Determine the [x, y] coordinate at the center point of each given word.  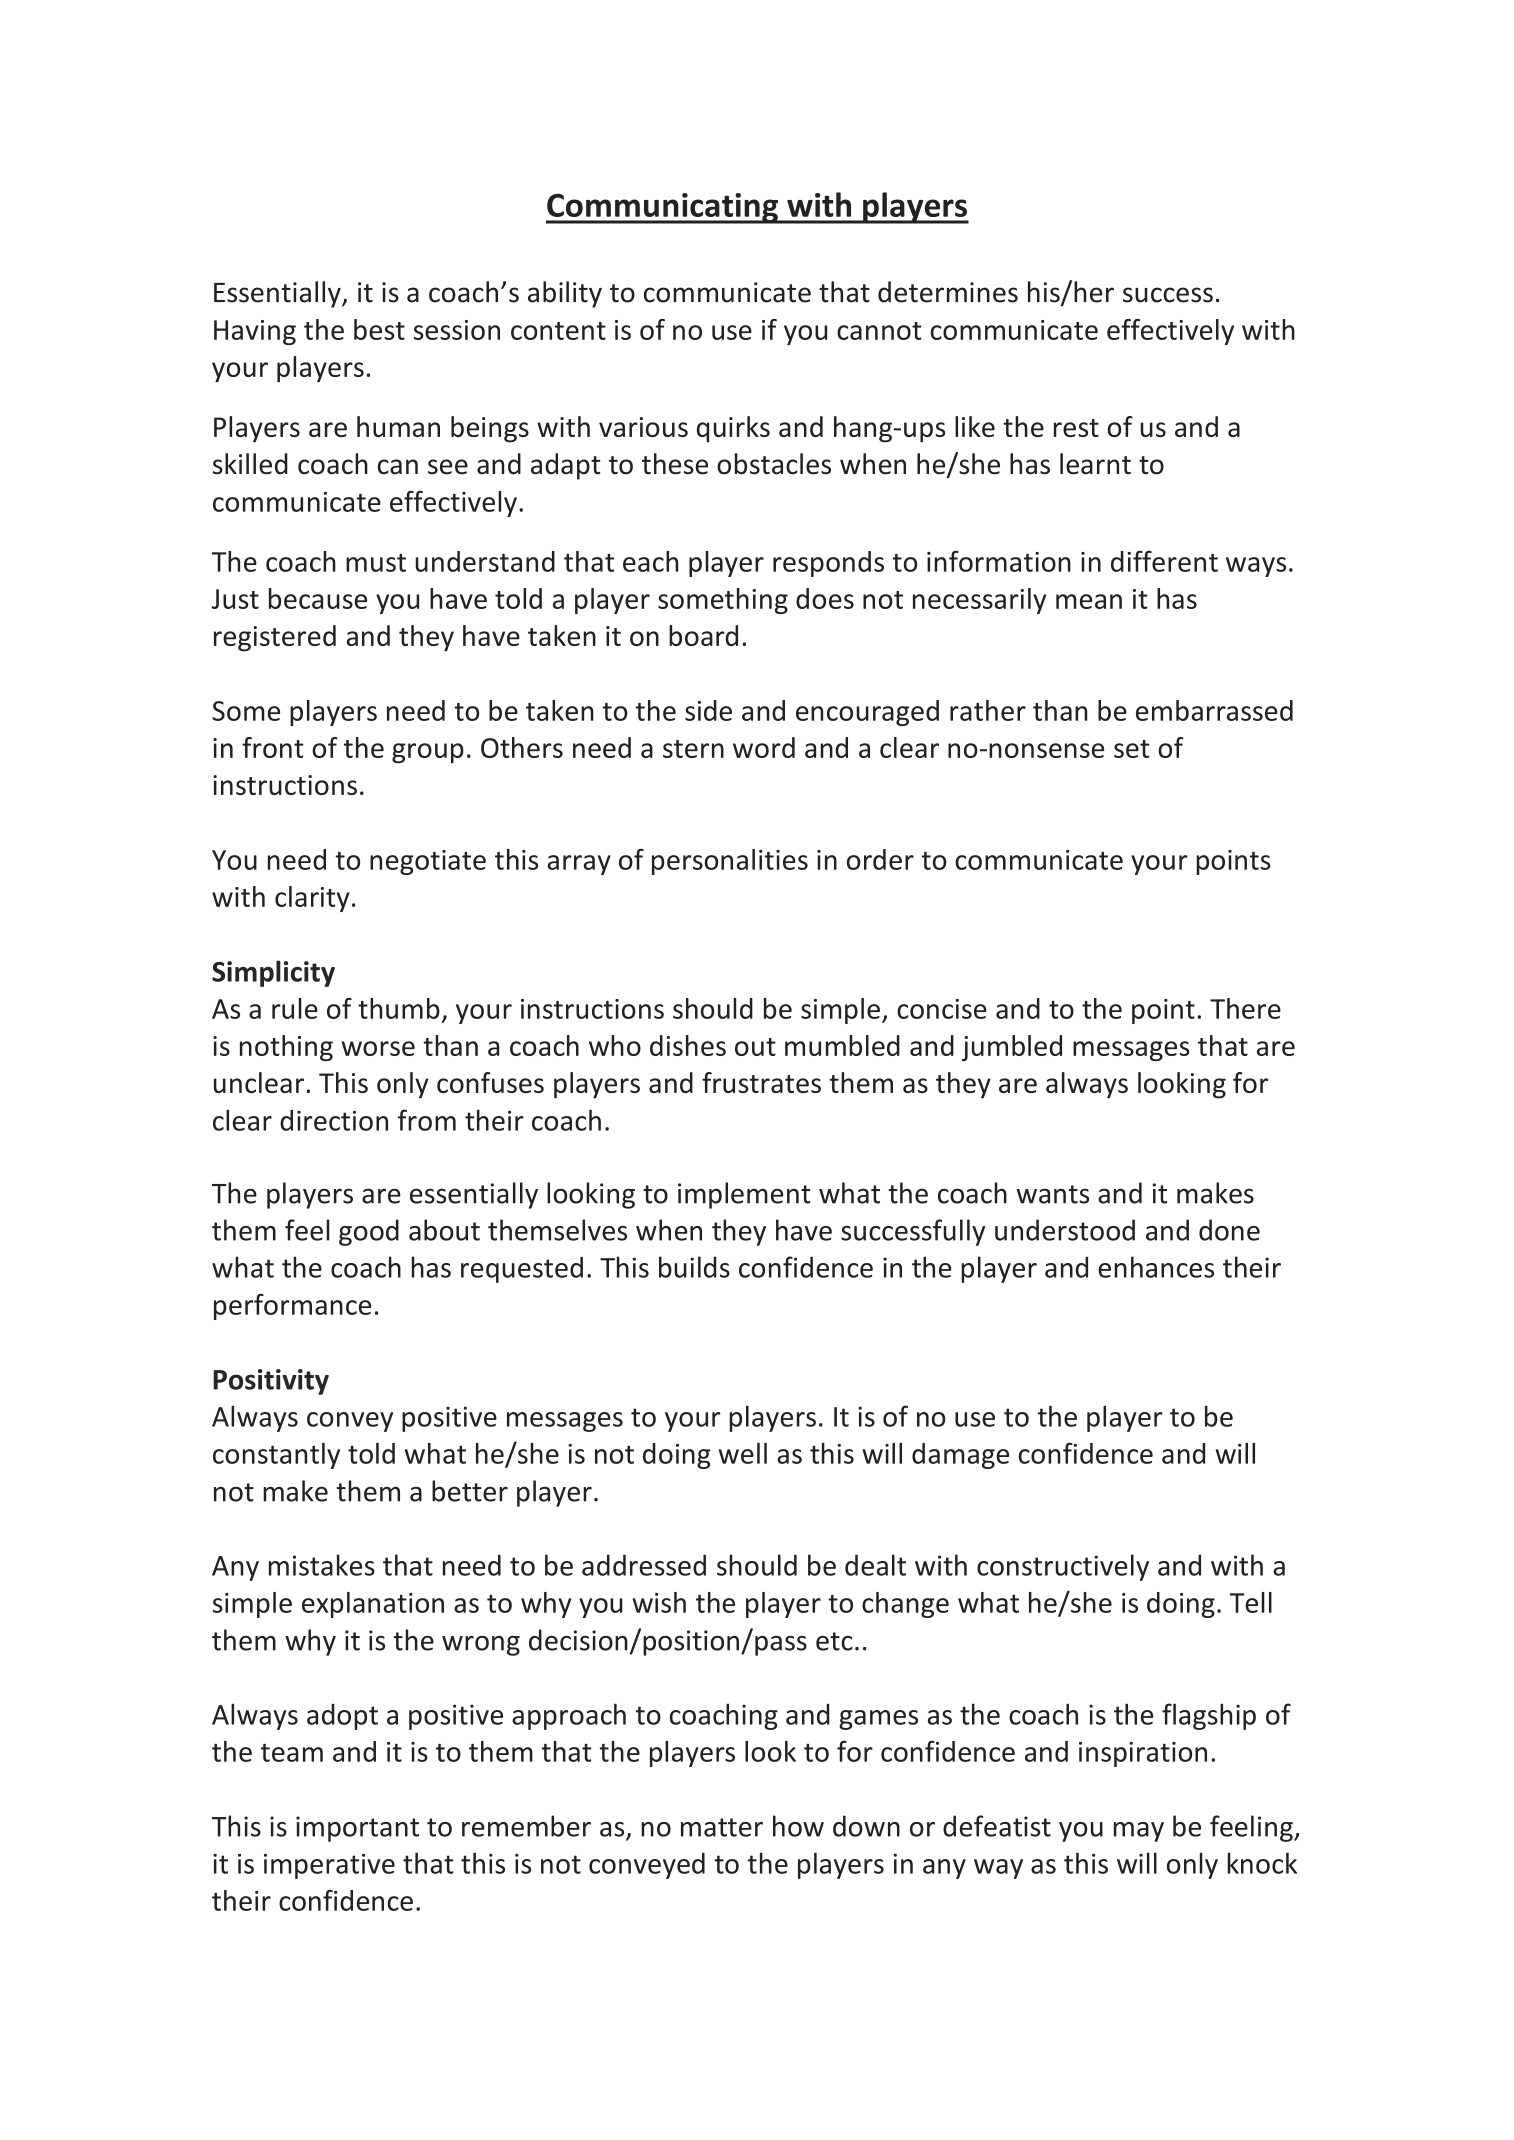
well [743, 1453]
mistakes [322, 1565]
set [1131, 749]
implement [744, 1195]
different [1164, 561]
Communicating [663, 208]
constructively [1063, 1567]
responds [828, 564]
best [379, 329]
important [357, 1829]
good [369, 1232]
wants [1052, 1194]
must [376, 563]
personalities [730, 862]
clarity [312, 899]
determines [948, 292]
